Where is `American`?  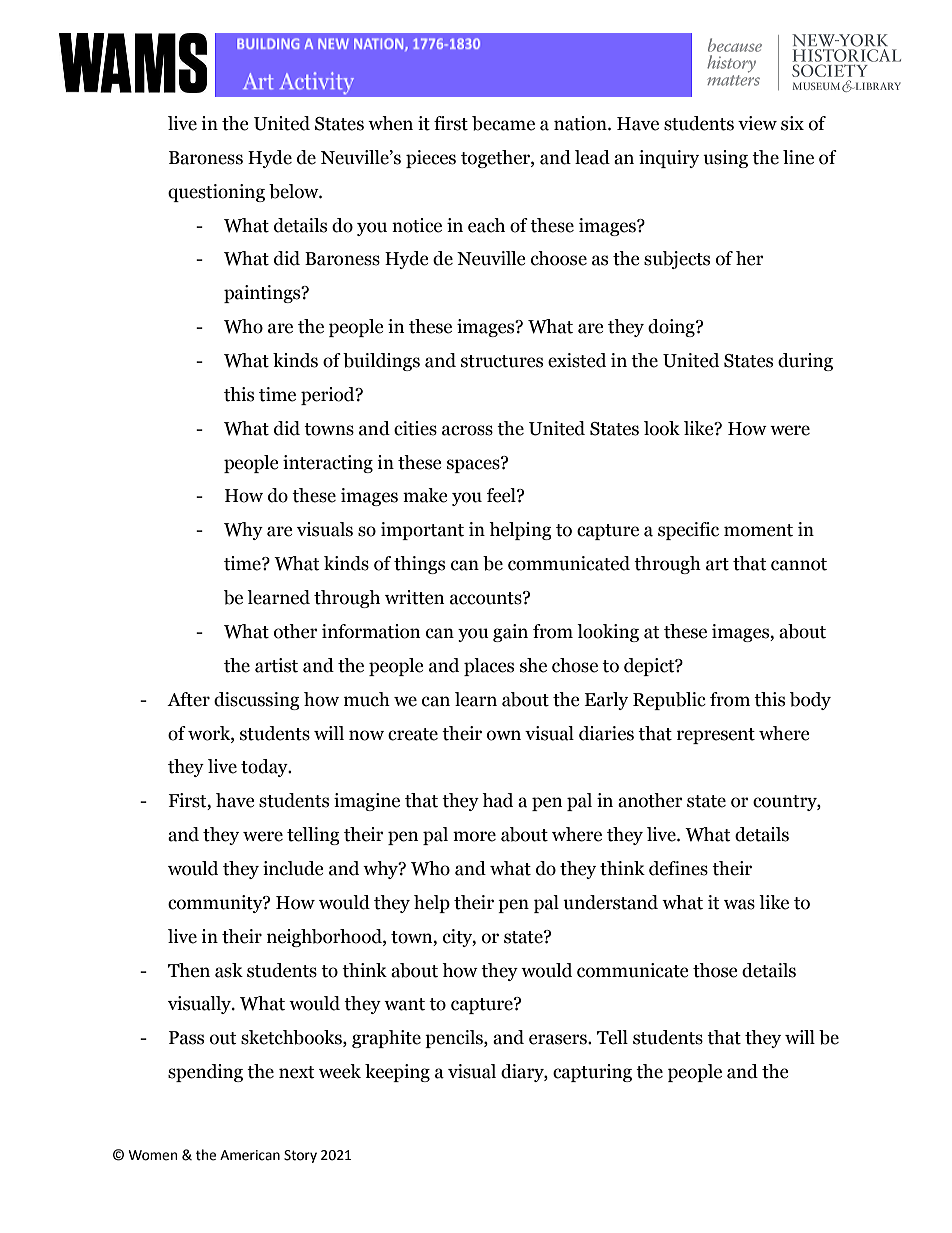
American is located at coordinates (250, 1155).
